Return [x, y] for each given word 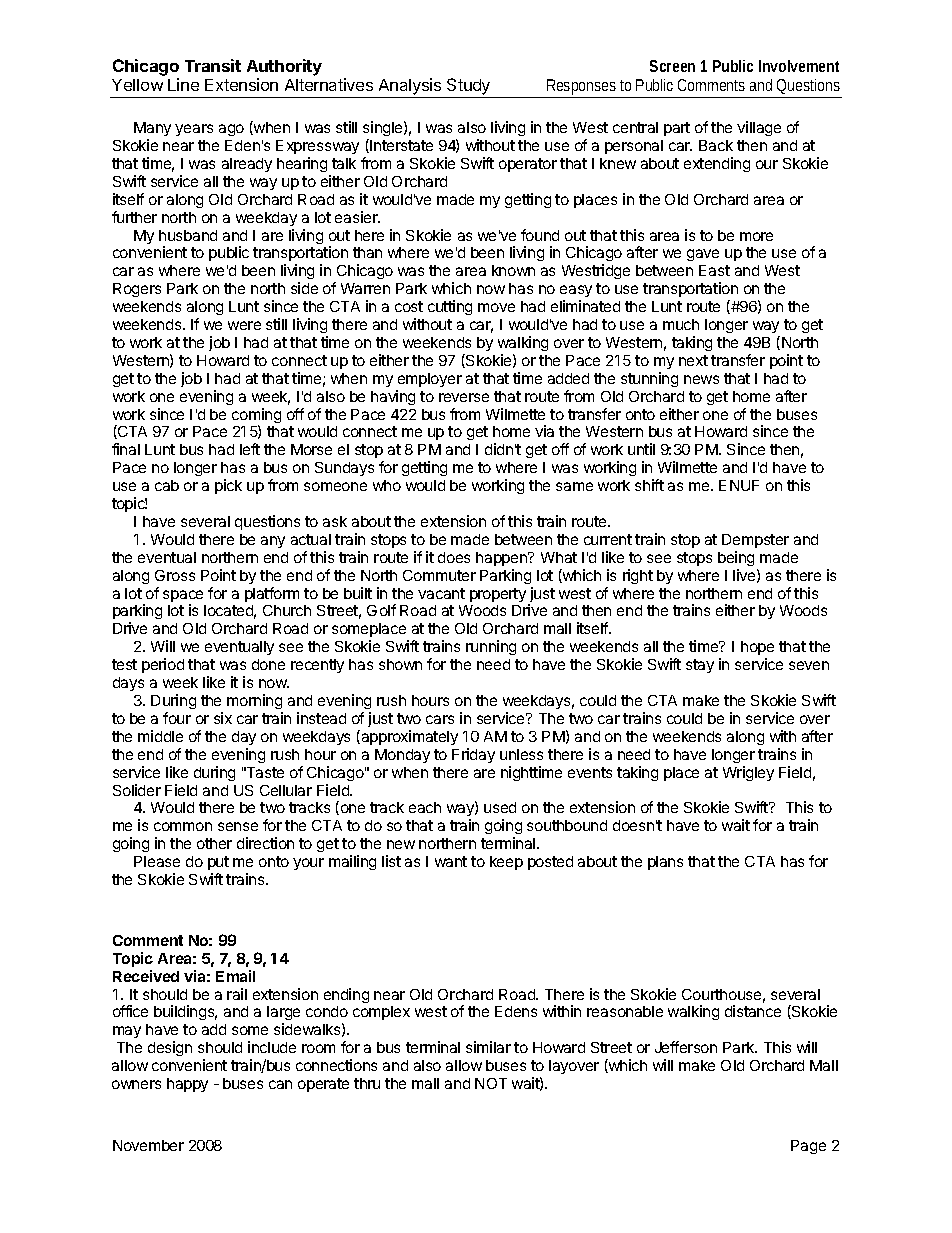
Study [469, 88]
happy [187, 1085]
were [244, 325]
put [218, 863]
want [451, 861]
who [387, 485]
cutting [450, 307]
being [736, 558]
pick [228, 486]
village [759, 128]
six [223, 718]
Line [183, 84]
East [714, 270]
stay [700, 666]
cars [440, 719]
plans [665, 863]
